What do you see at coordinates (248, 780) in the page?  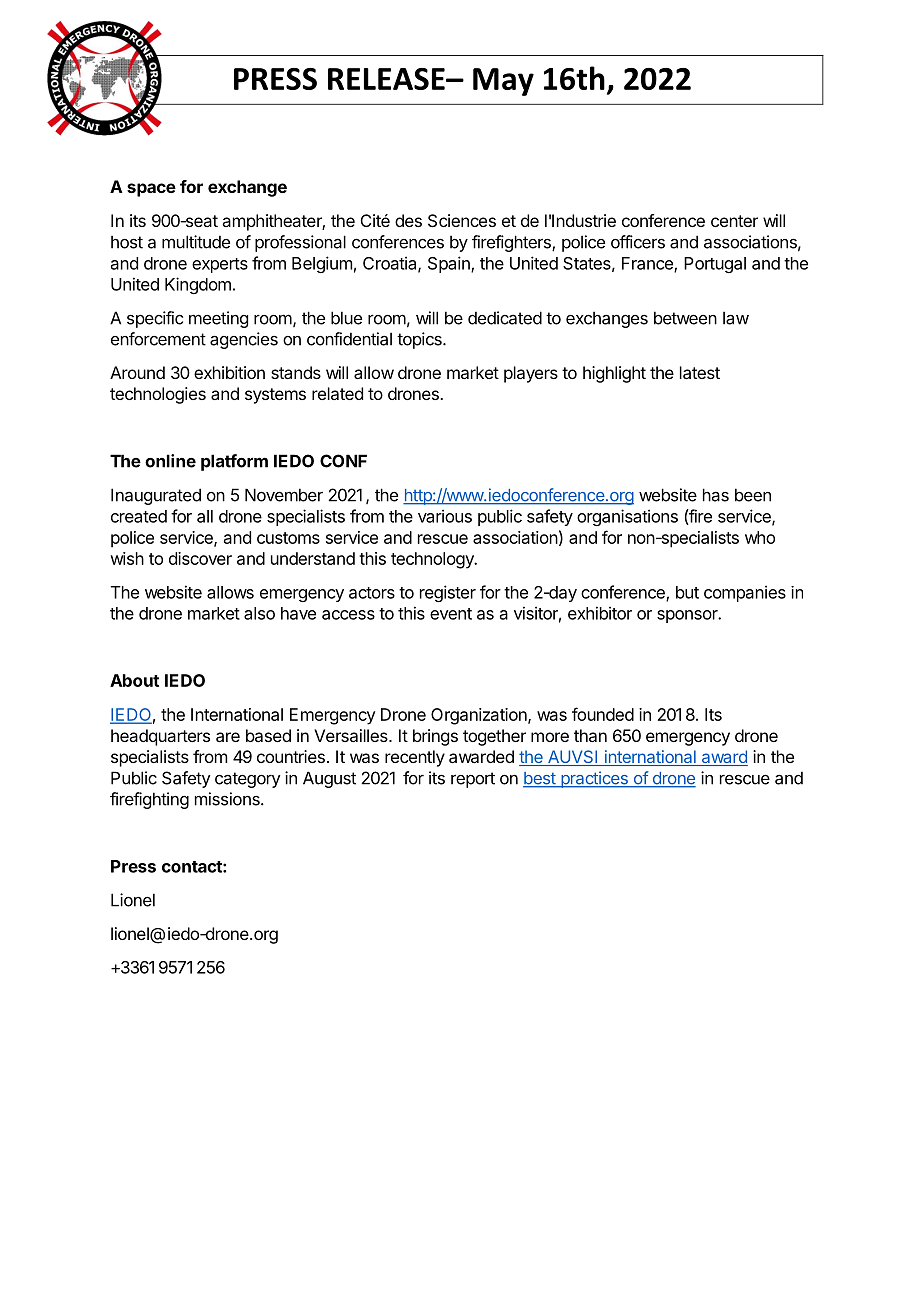 I see `category` at bounding box center [248, 780].
